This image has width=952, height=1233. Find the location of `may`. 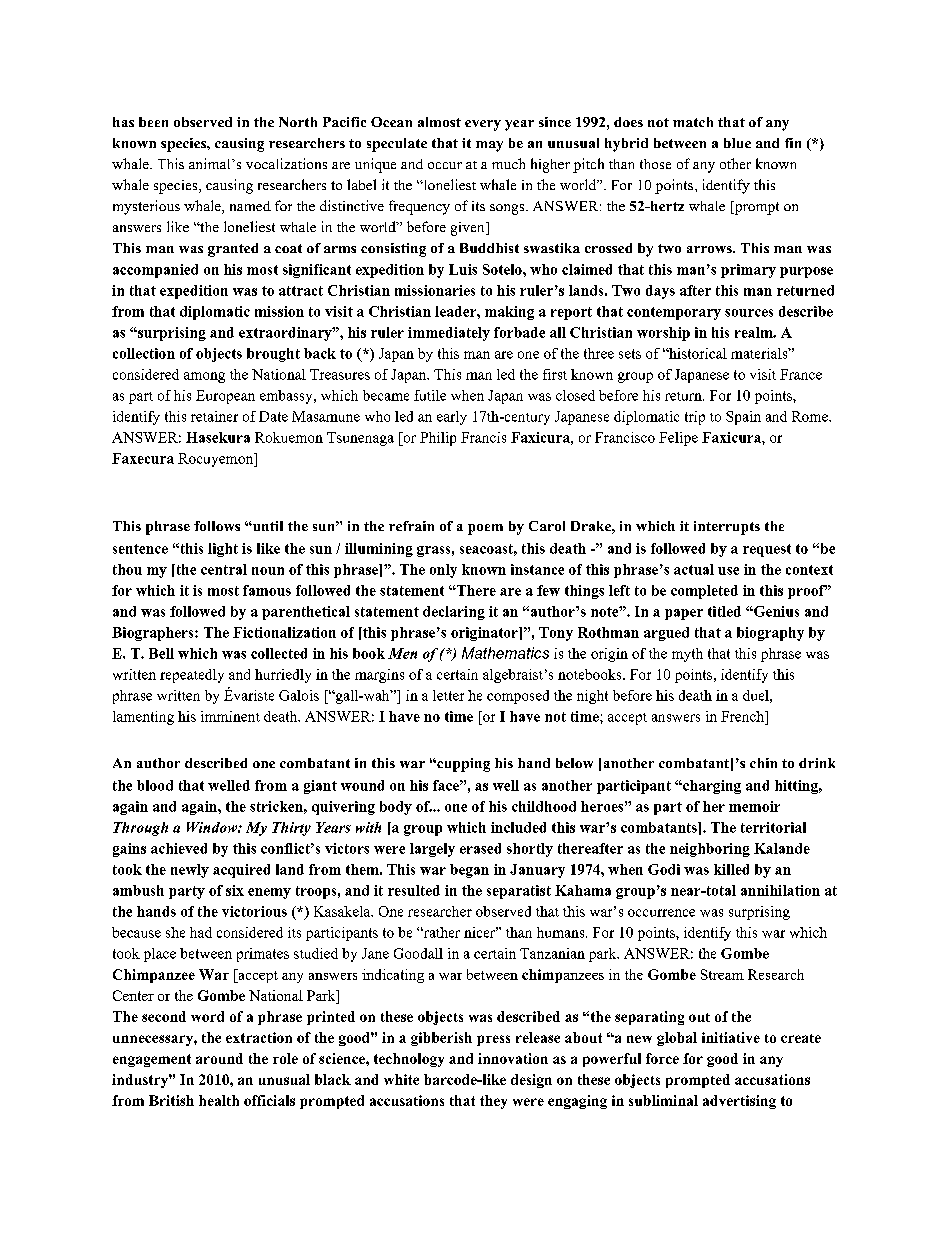

may is located at coordinates (489, 146).
